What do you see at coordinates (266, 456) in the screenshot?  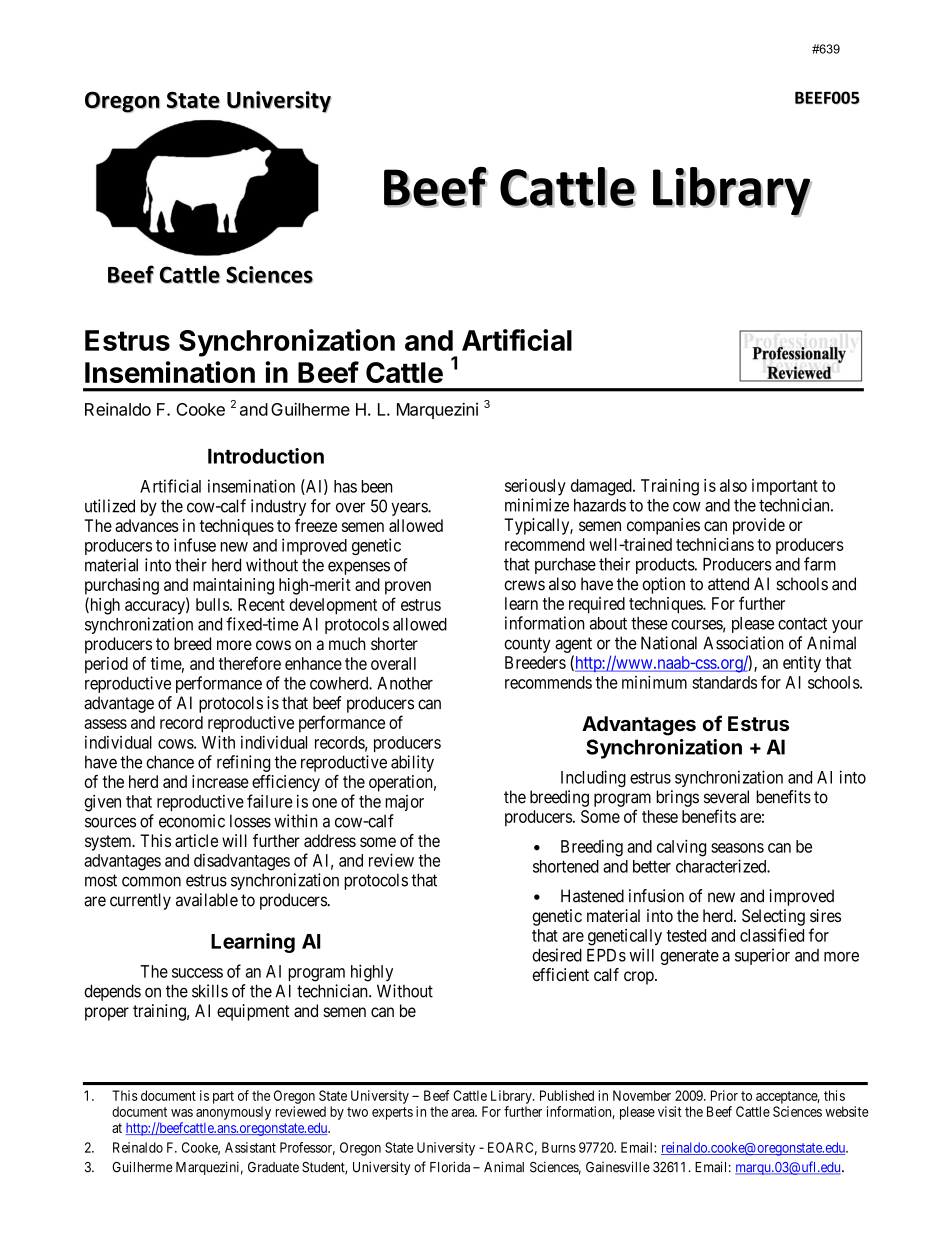 I see `Introduction` at bounding box center [266, 456].
